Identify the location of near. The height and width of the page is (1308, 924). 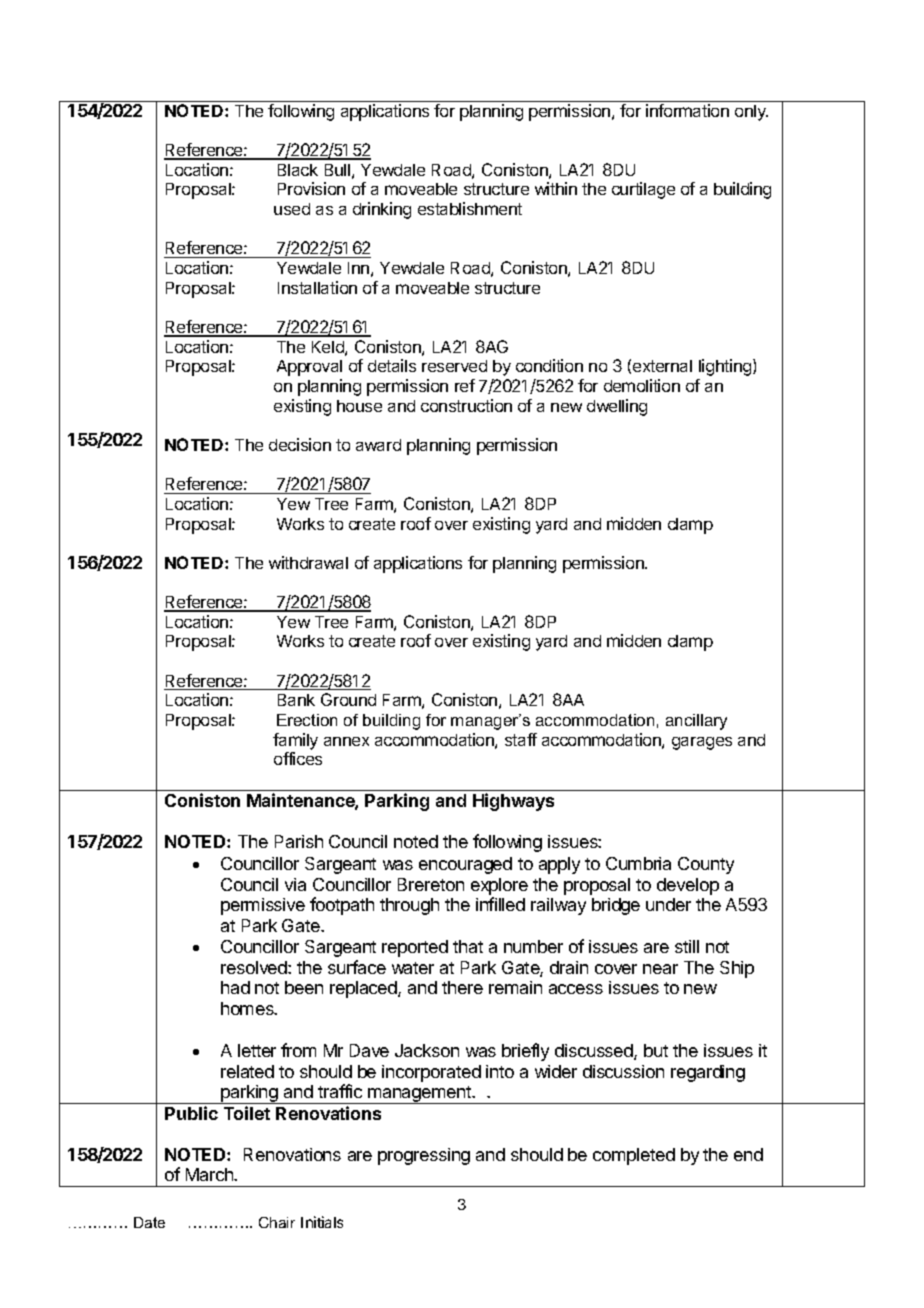
(660, 969).
